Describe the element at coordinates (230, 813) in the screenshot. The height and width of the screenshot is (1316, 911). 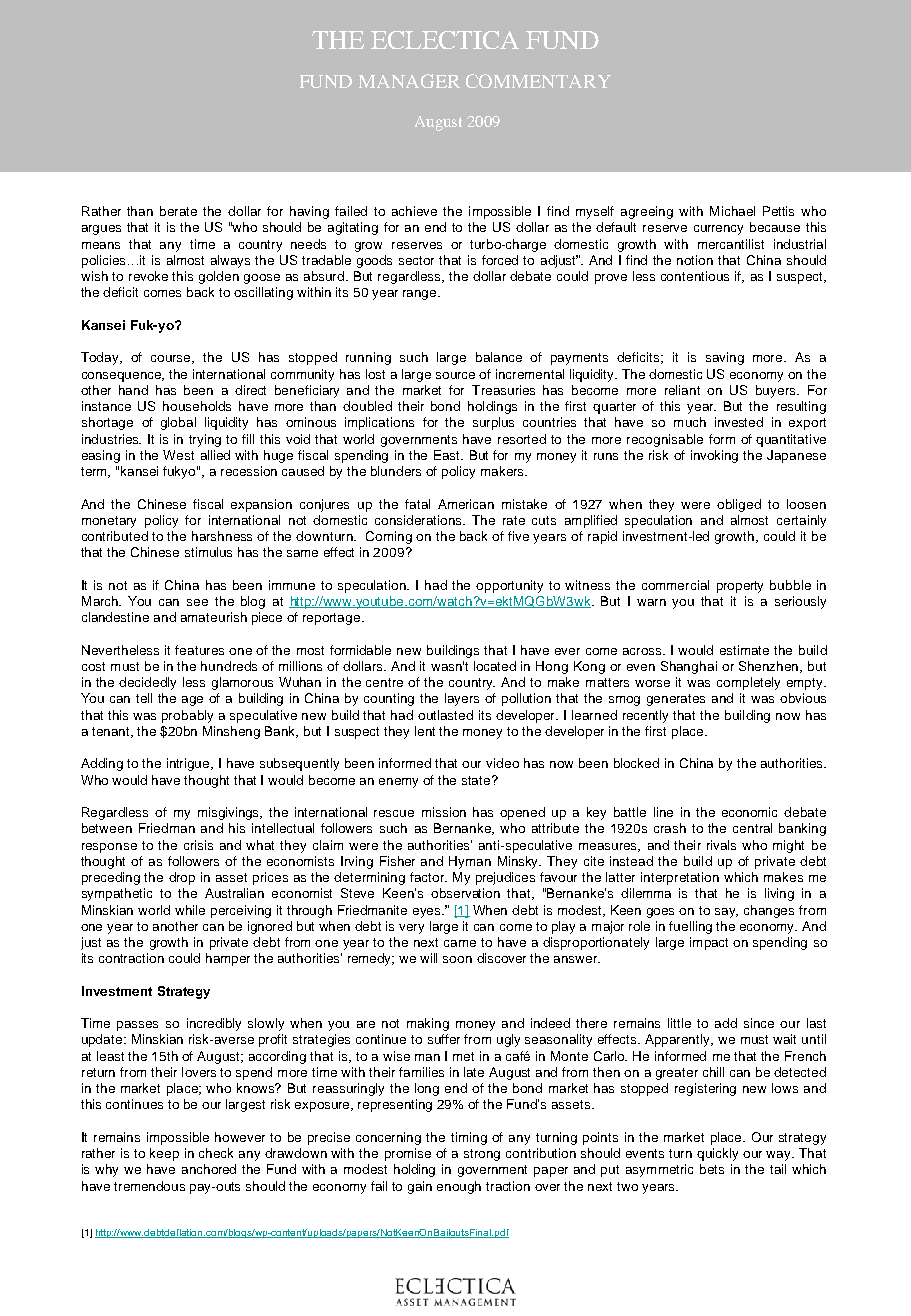
I see `misgivings` at that location.
